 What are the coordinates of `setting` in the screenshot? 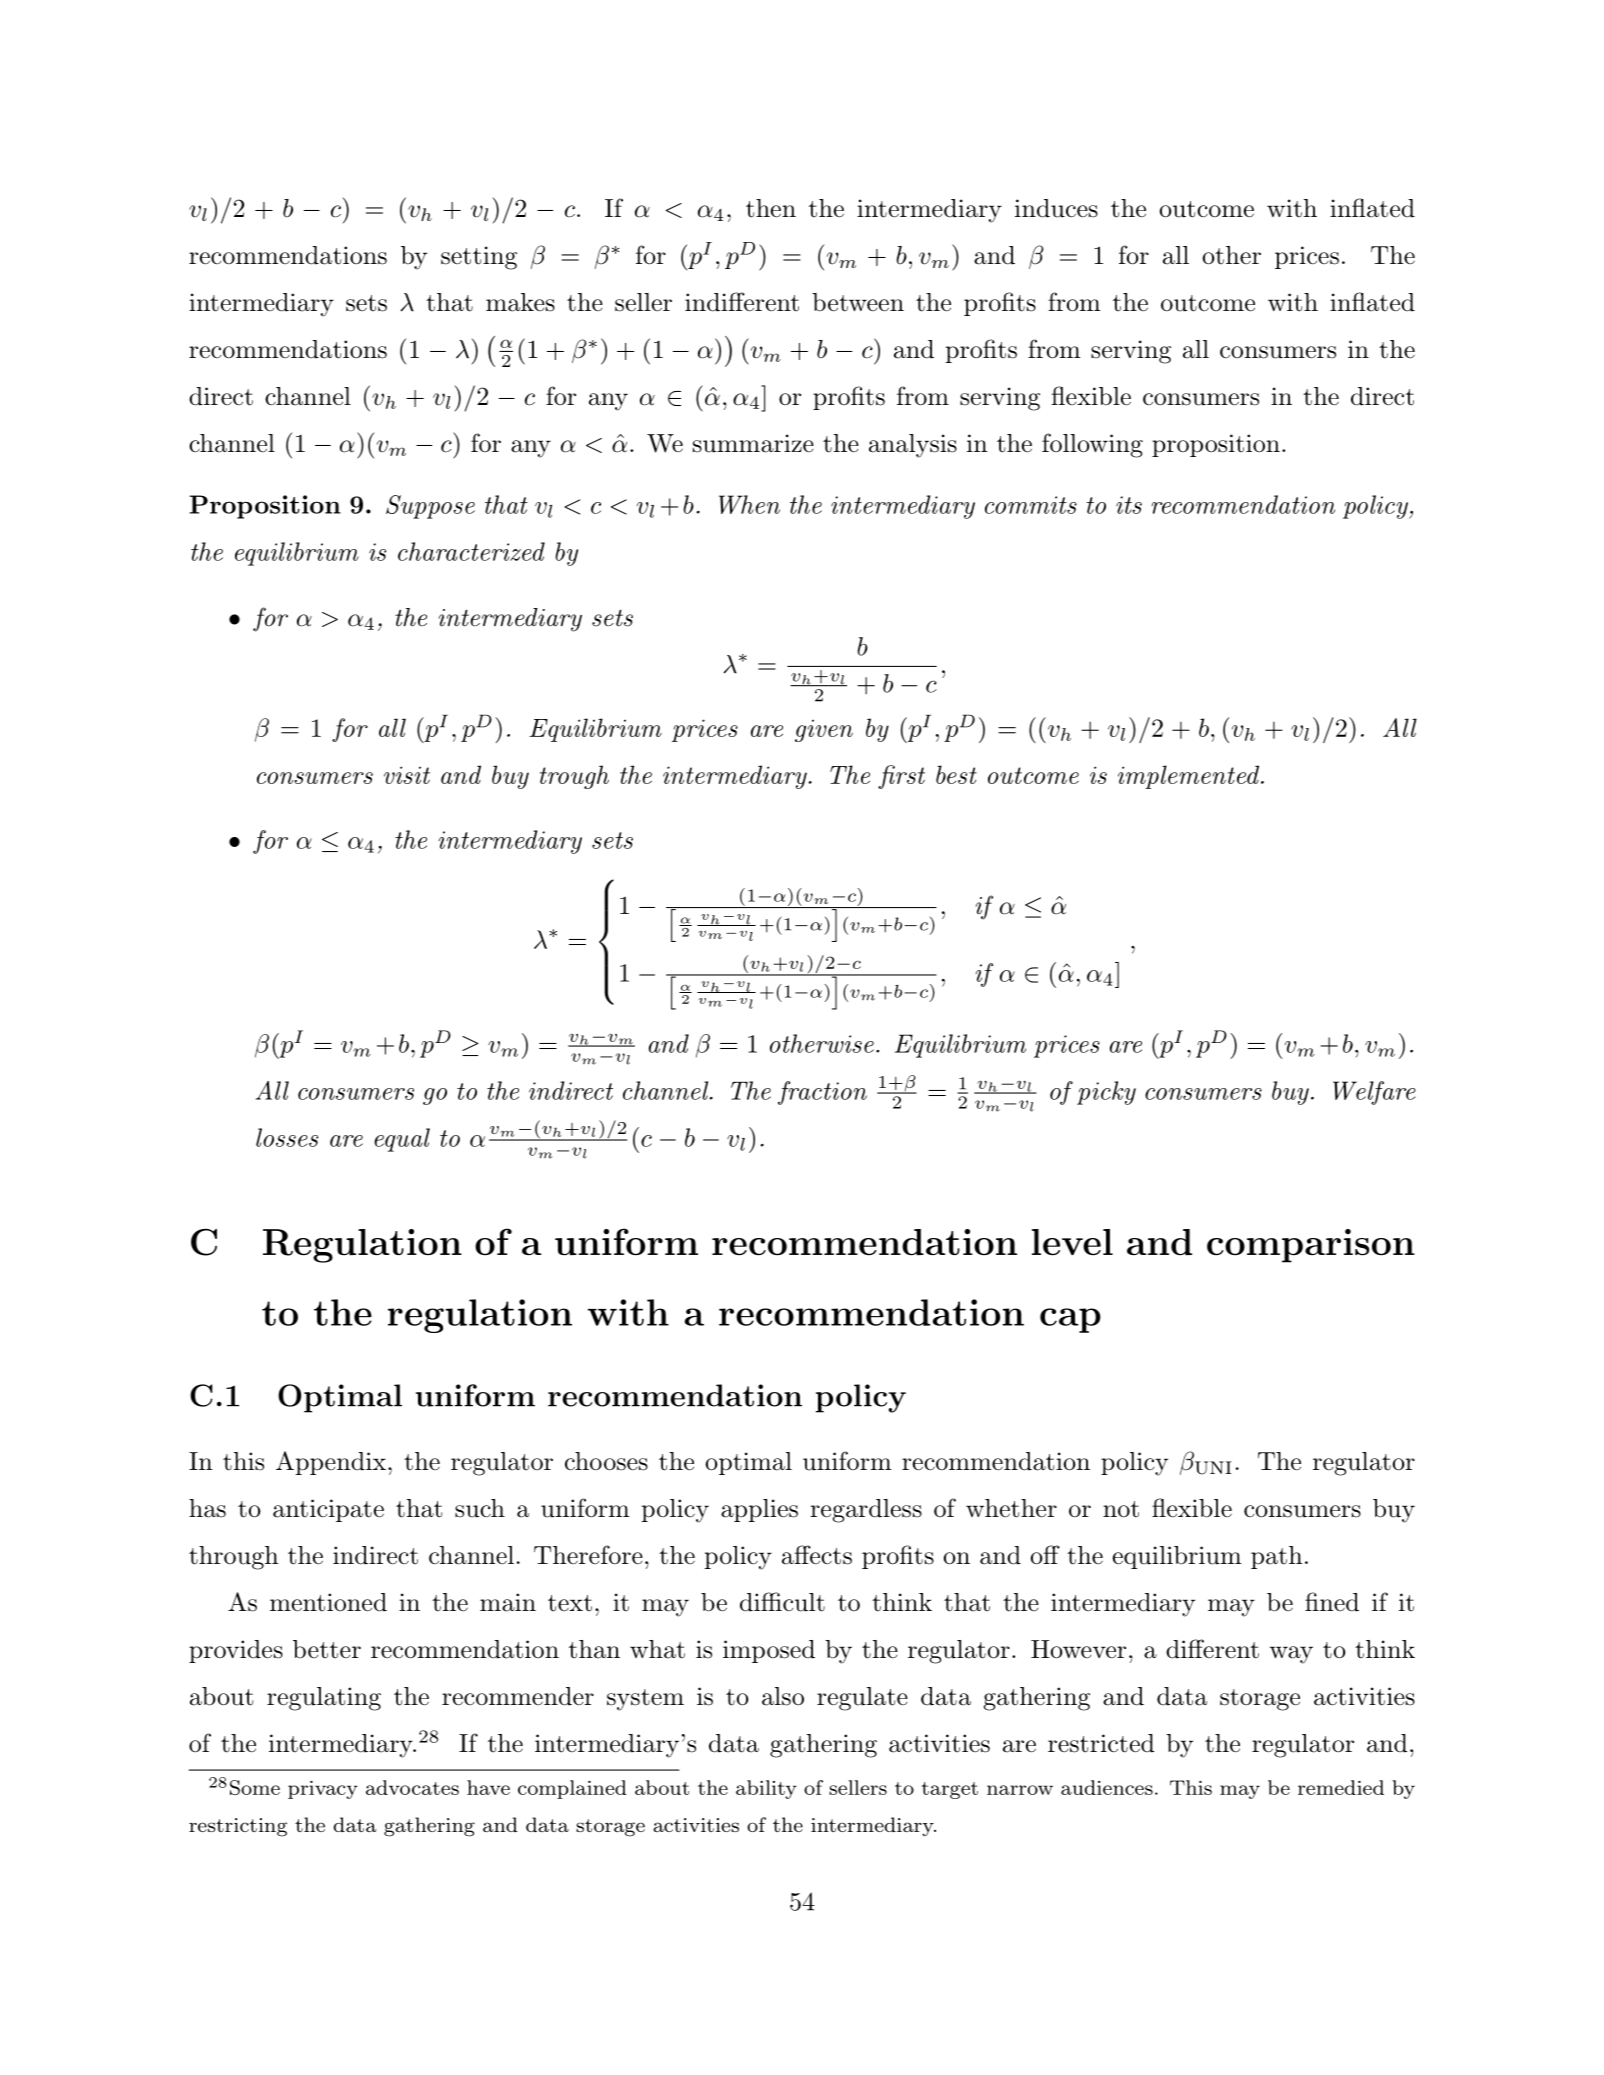 It's located at (479, 258).
